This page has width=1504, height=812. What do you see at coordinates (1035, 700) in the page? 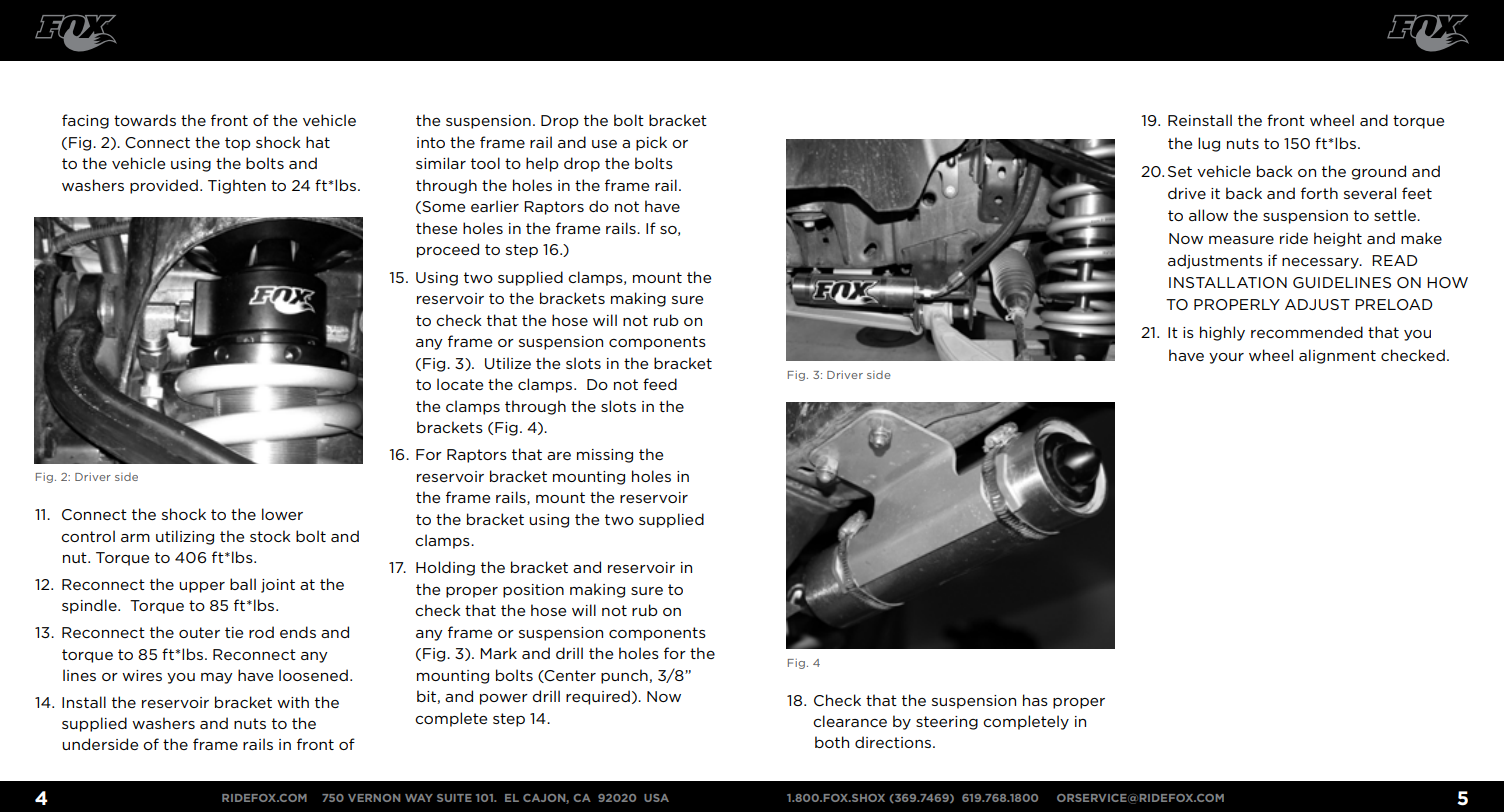
I see `has` at bounding box center [1035, 700].
